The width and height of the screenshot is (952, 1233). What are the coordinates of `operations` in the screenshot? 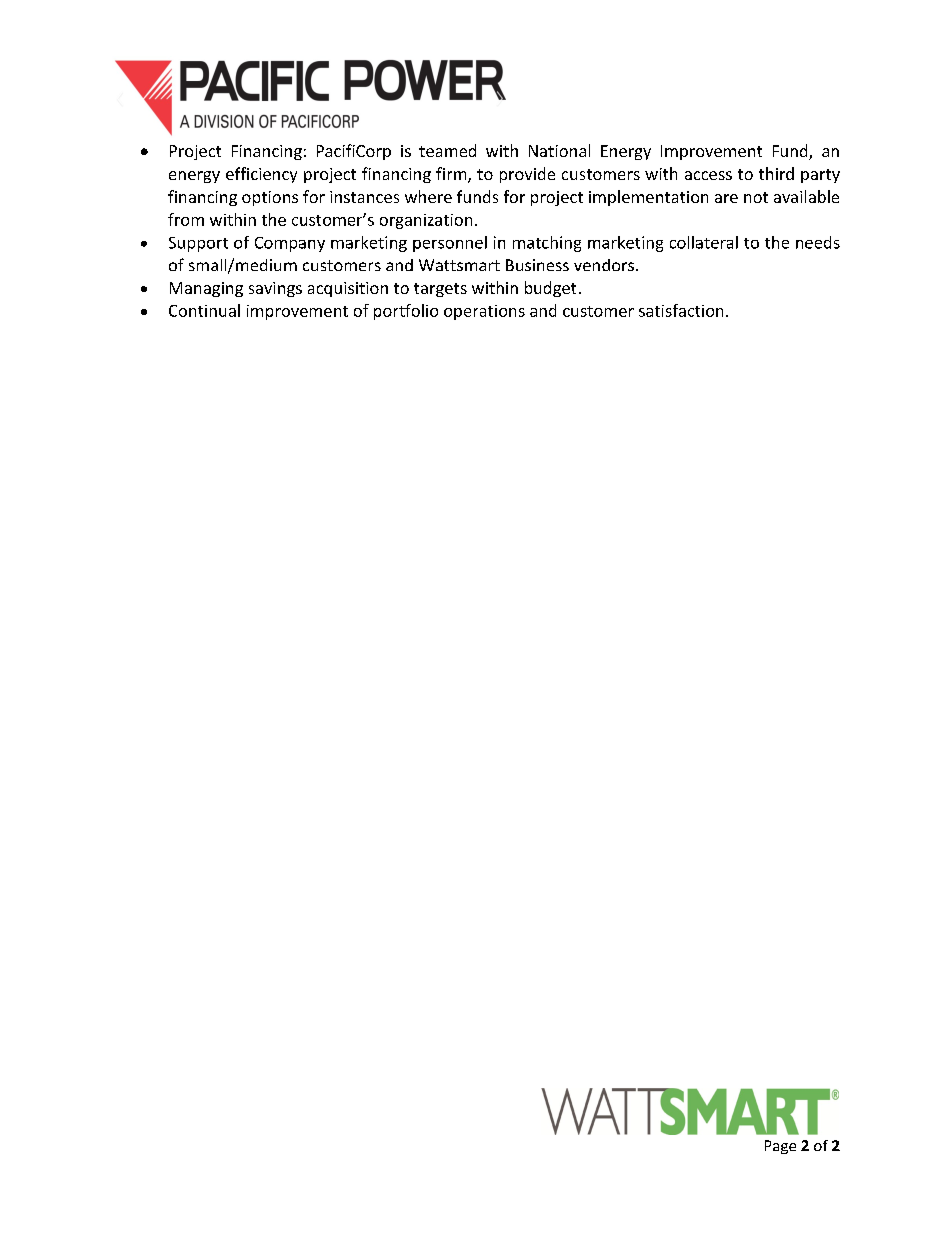 It's located at (484, 312).
